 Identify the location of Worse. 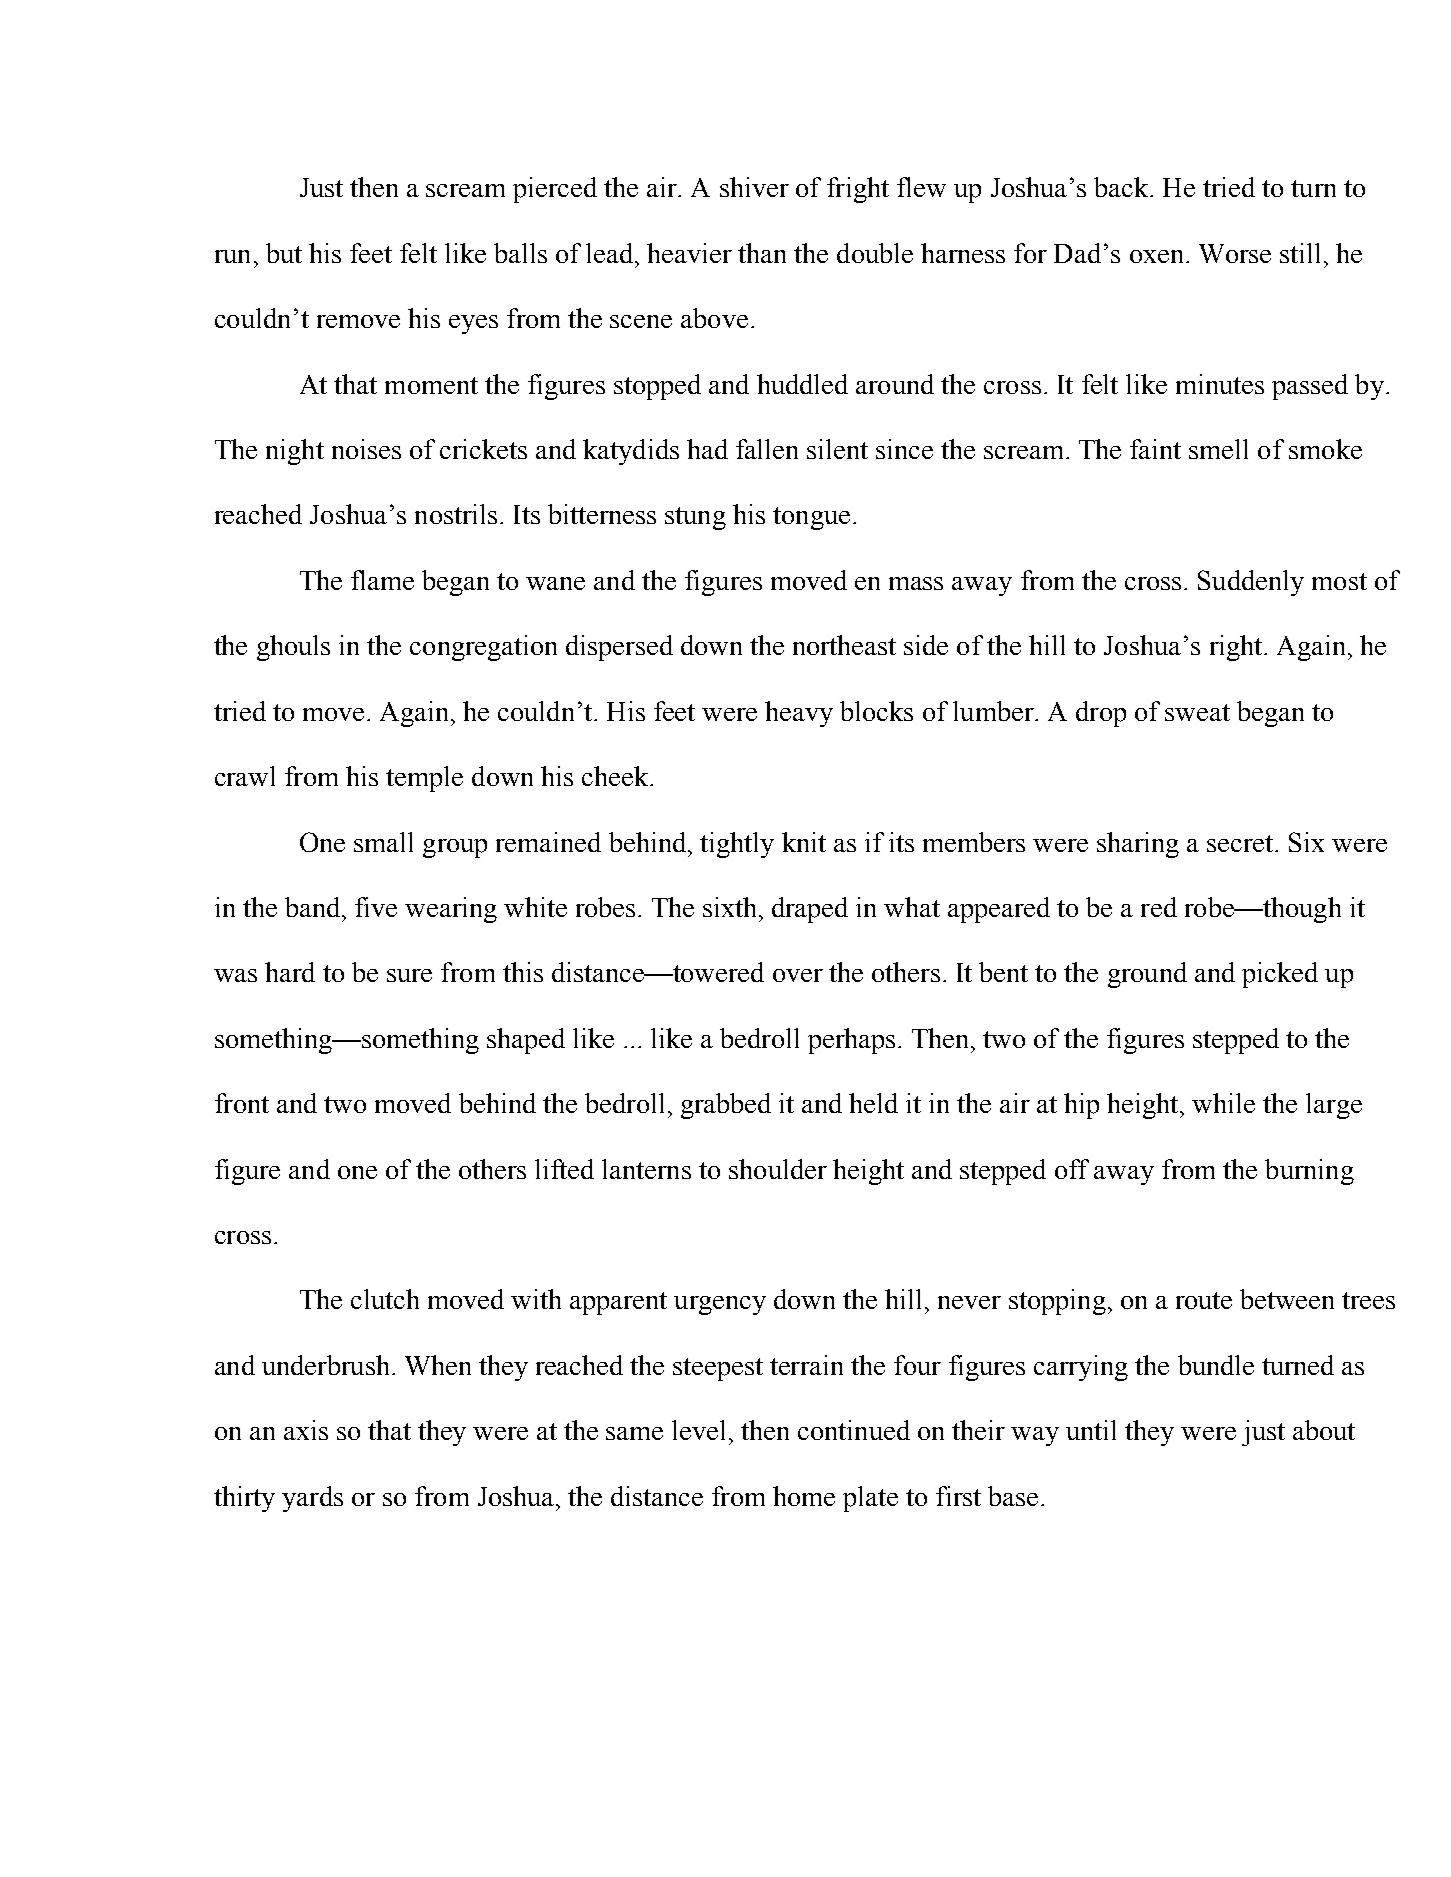
(1235, 253).
